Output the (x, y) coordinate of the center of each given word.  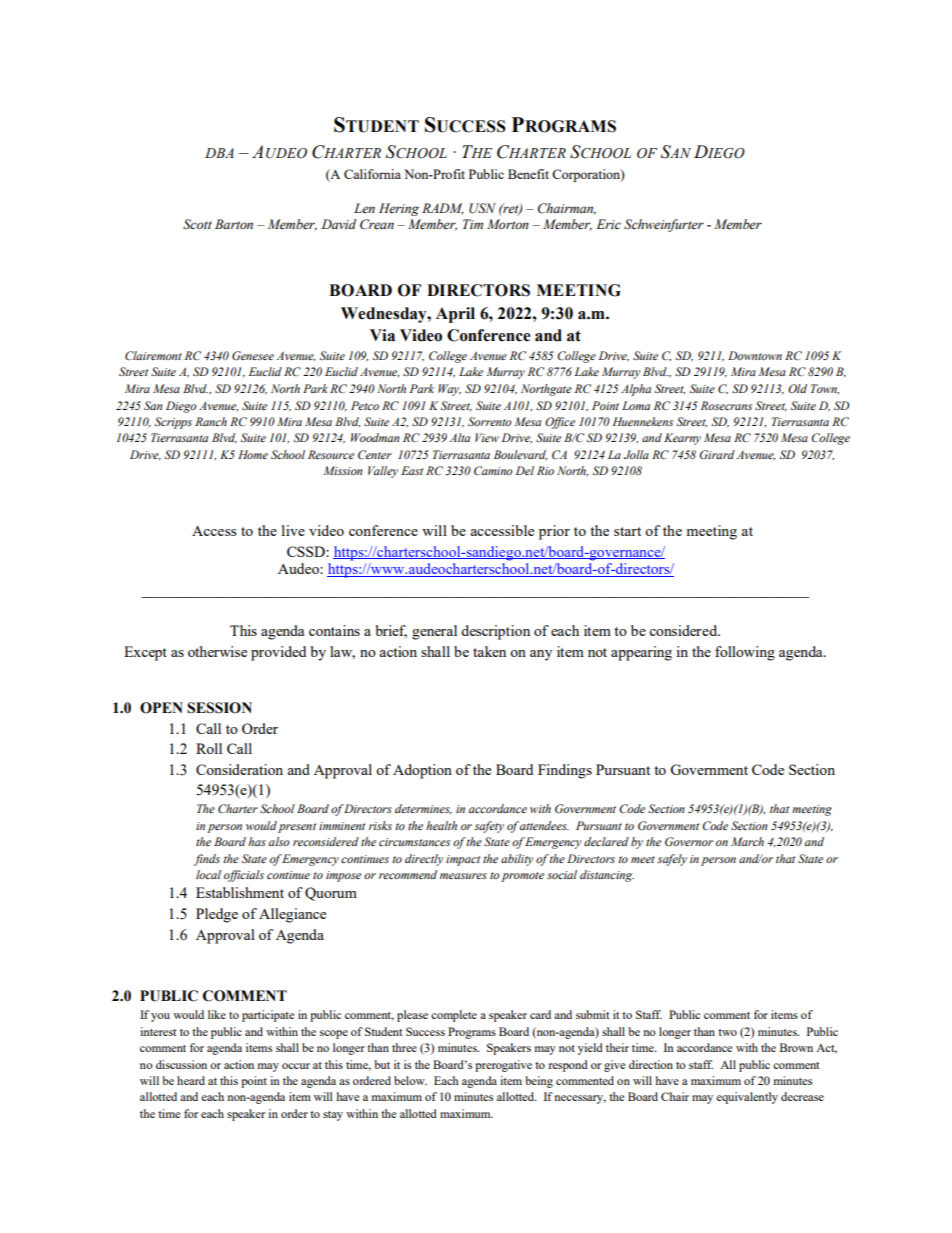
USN (482, 208)
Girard (717, 455)
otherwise (217, 651)
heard (191, 1080)
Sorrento (490, 421)
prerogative (503, 1066)
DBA (219, 153)
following (745, 653)
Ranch (211, 421)
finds (207, 860)
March (747, 841)
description (495, 632)
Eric (609, 224)
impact (463, 860)
